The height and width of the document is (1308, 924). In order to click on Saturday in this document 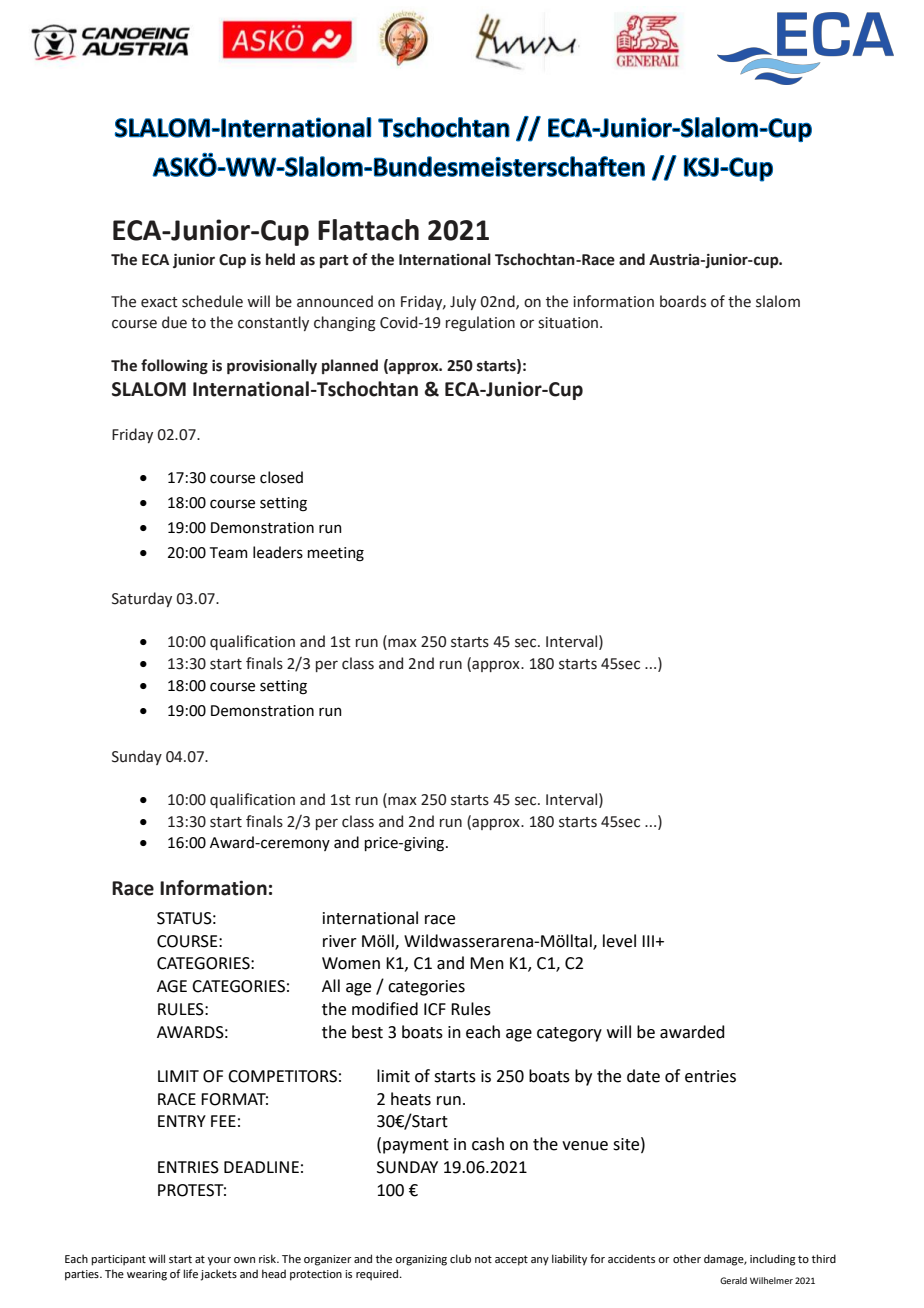, I will do `click(142, 599)`.
